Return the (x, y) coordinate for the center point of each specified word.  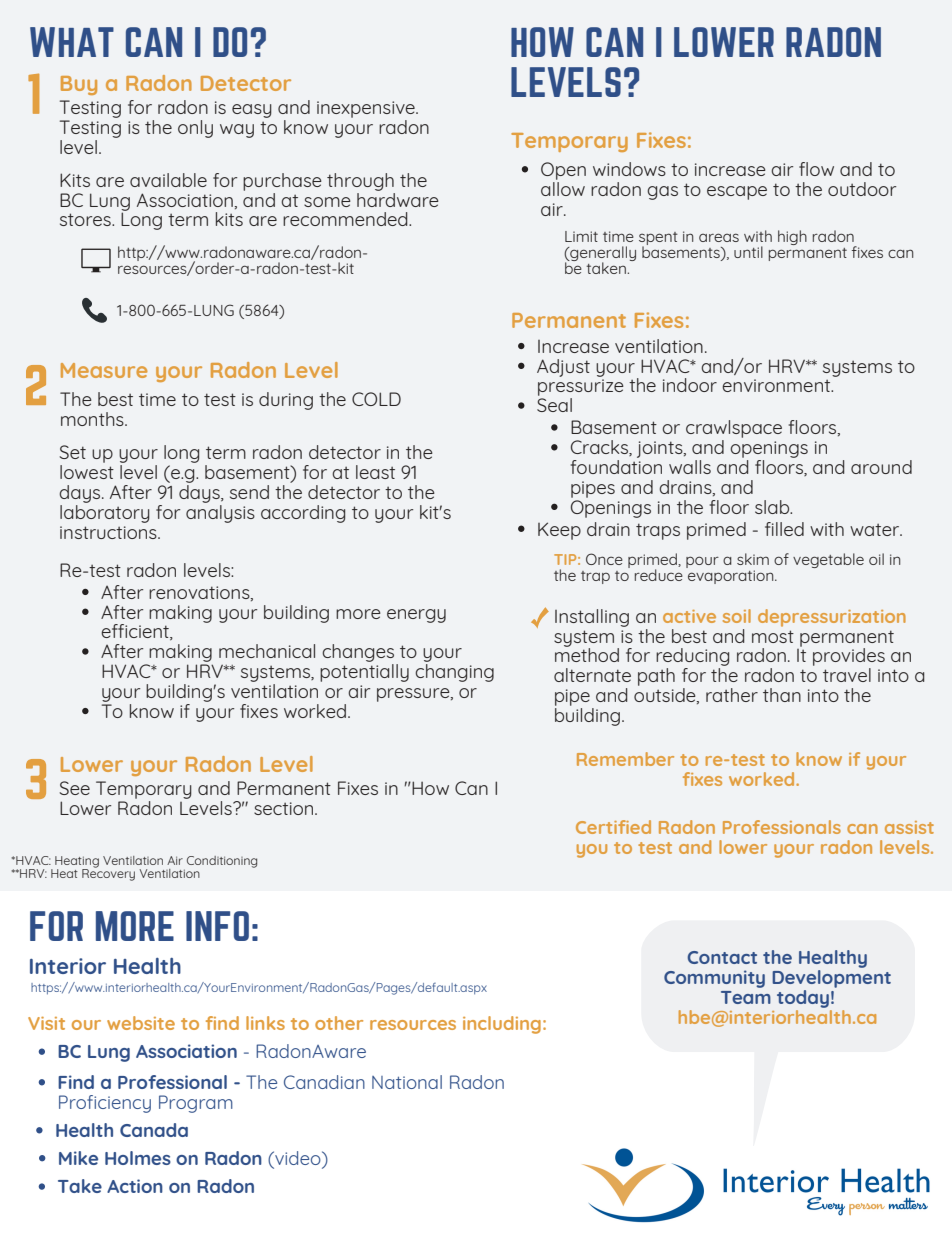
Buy (79, 85)
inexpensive (367, 111)
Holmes (138, 1158)
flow (816, 169)
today (803, 999)
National (407, 1082)
